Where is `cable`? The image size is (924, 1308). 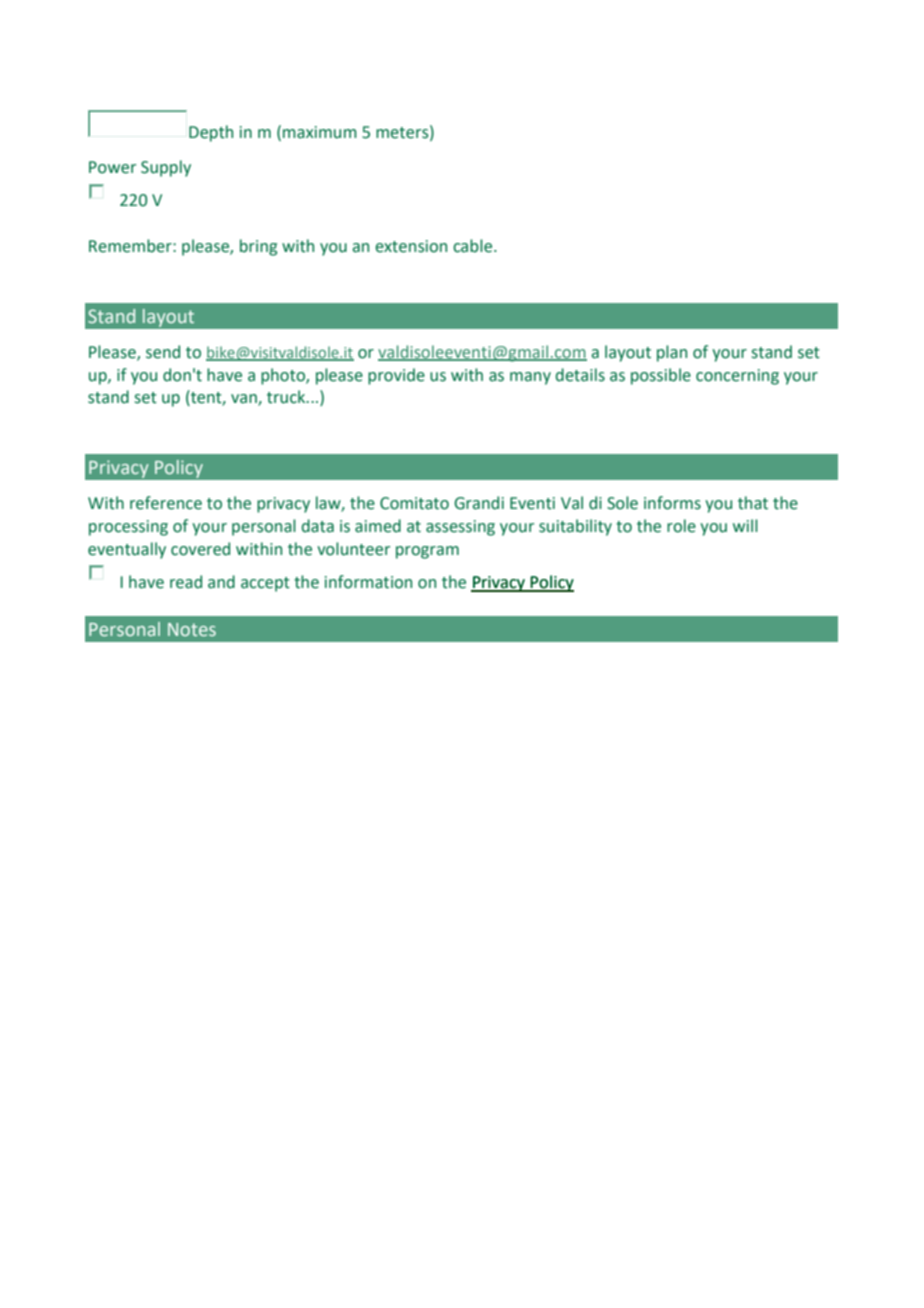 cable is located at coordinates (474, 246).
